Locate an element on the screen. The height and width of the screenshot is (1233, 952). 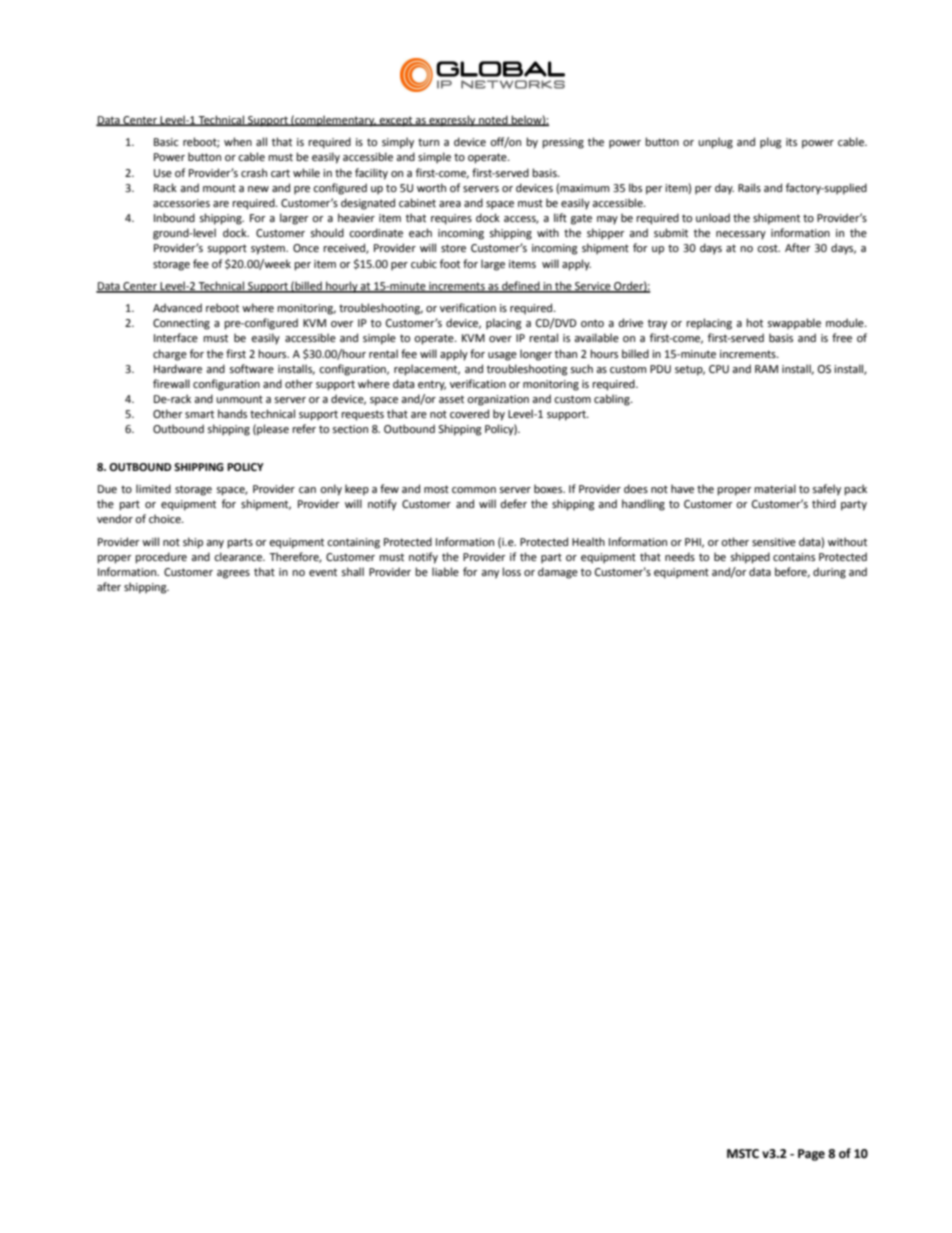
during is located at coordinates (829, 573).
